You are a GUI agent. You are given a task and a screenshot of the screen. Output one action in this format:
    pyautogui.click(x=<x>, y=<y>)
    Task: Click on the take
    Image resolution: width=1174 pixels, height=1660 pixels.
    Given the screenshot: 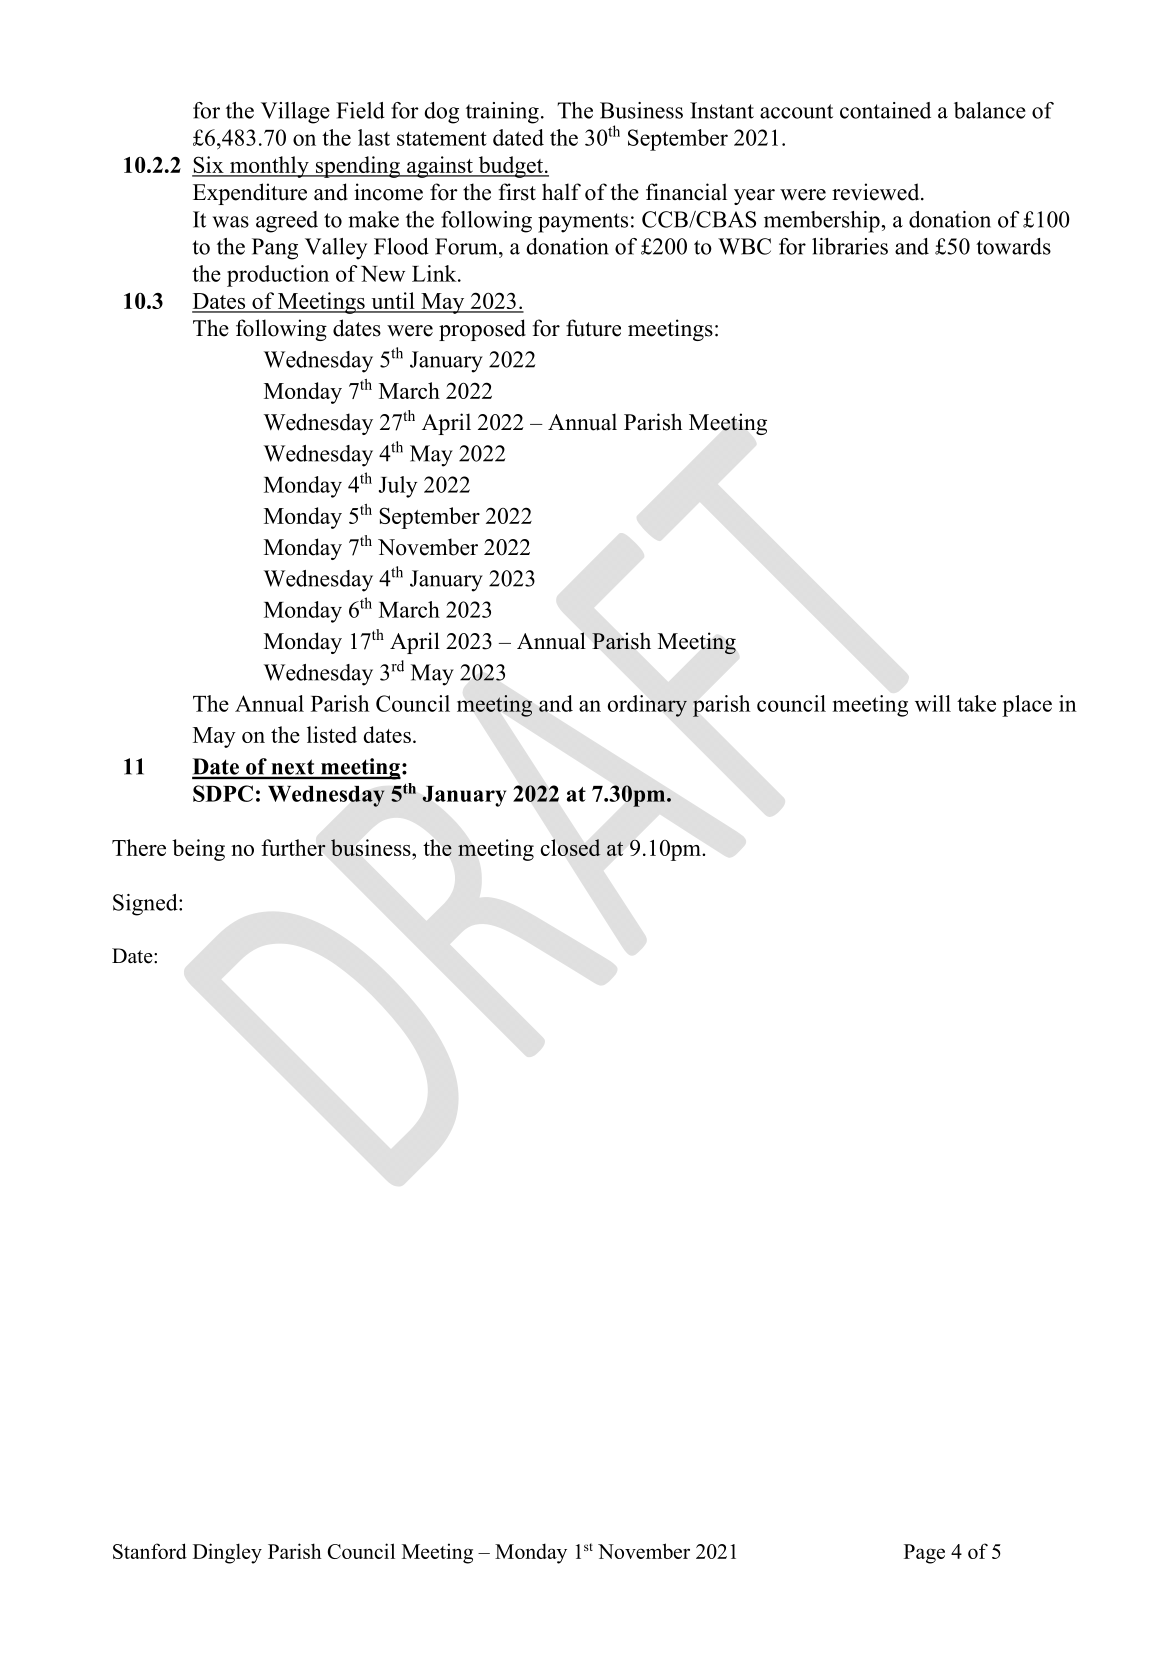 What is the action you would take?
    pyautogui.click(x=976, y=703)
